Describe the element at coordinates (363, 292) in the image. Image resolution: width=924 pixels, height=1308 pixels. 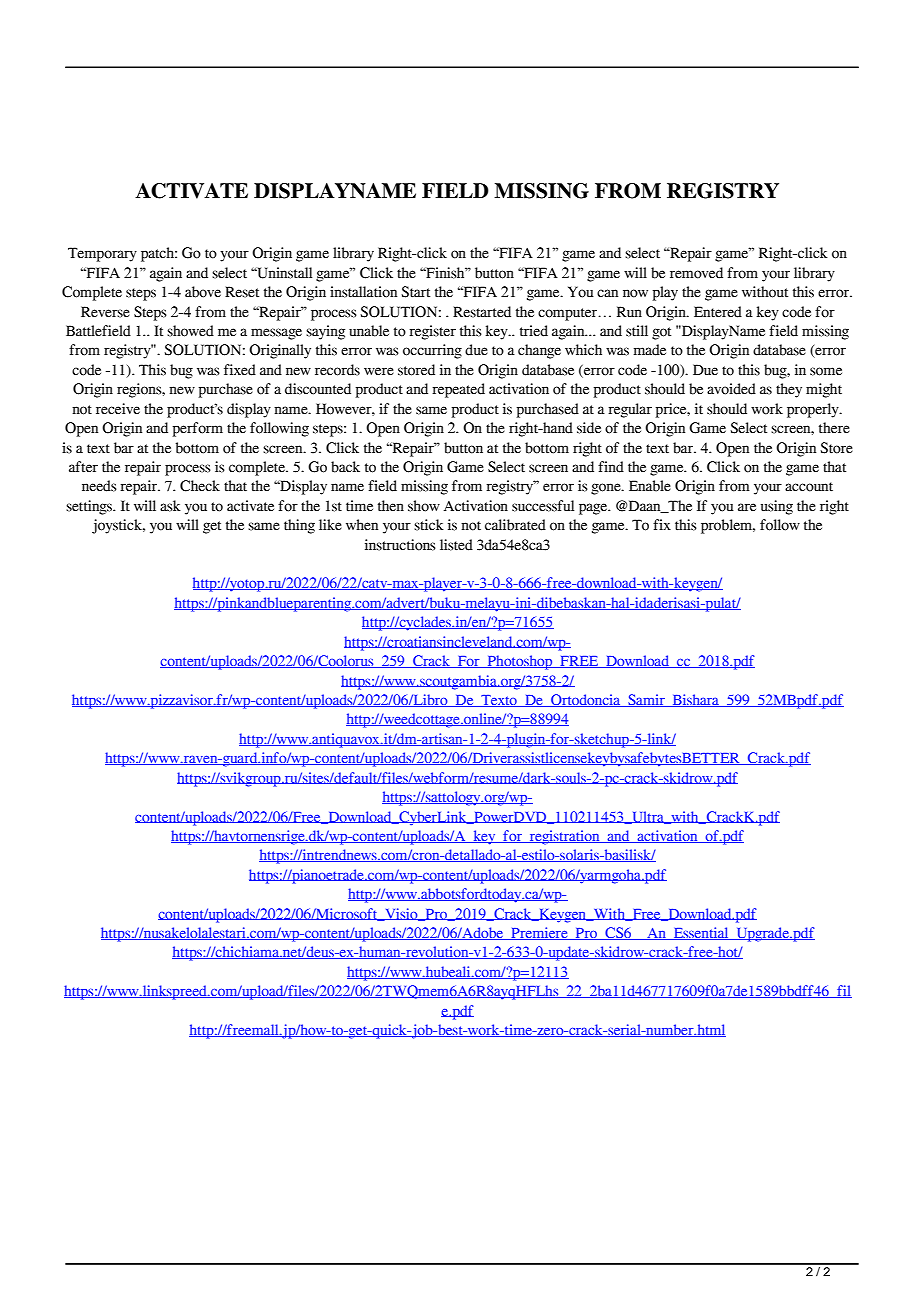
I see `installation` at that location.
